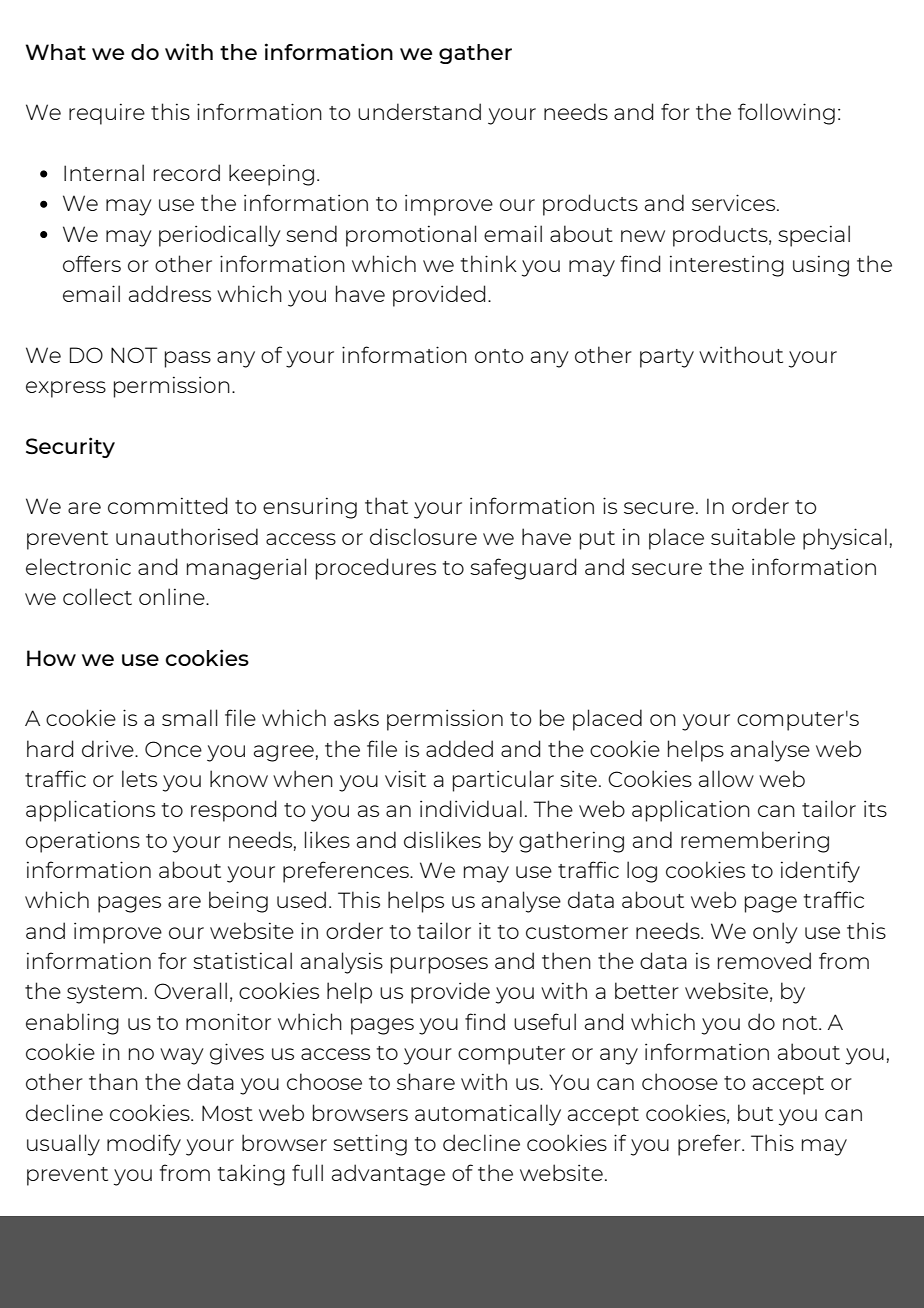 The width and height of the screenshot is (924, 1308). Describe the element at coordinates (523, 569) in the screenshot. I see `safeguard` at that location.
